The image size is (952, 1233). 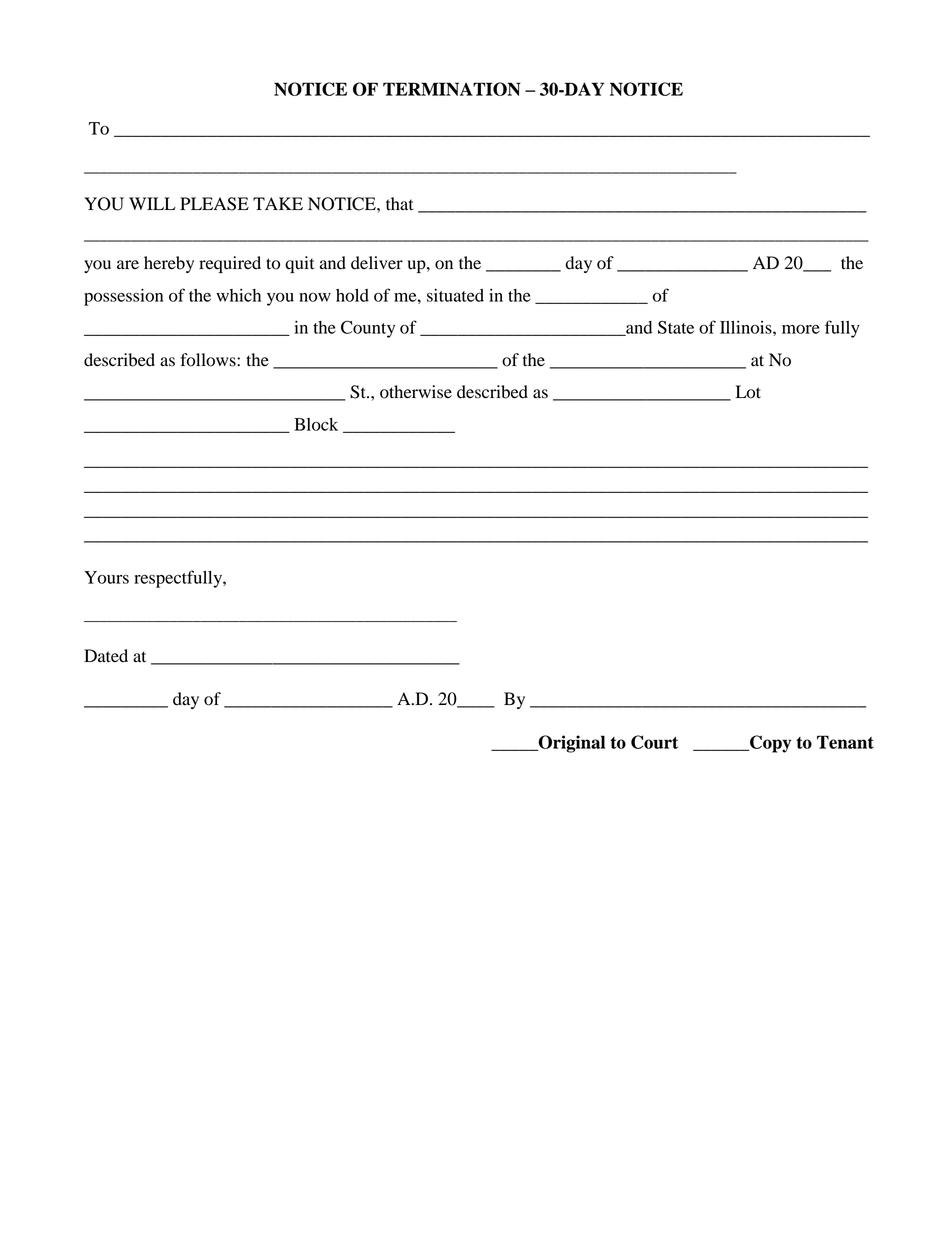 I want to click on that, so click(x=399, y=204).
